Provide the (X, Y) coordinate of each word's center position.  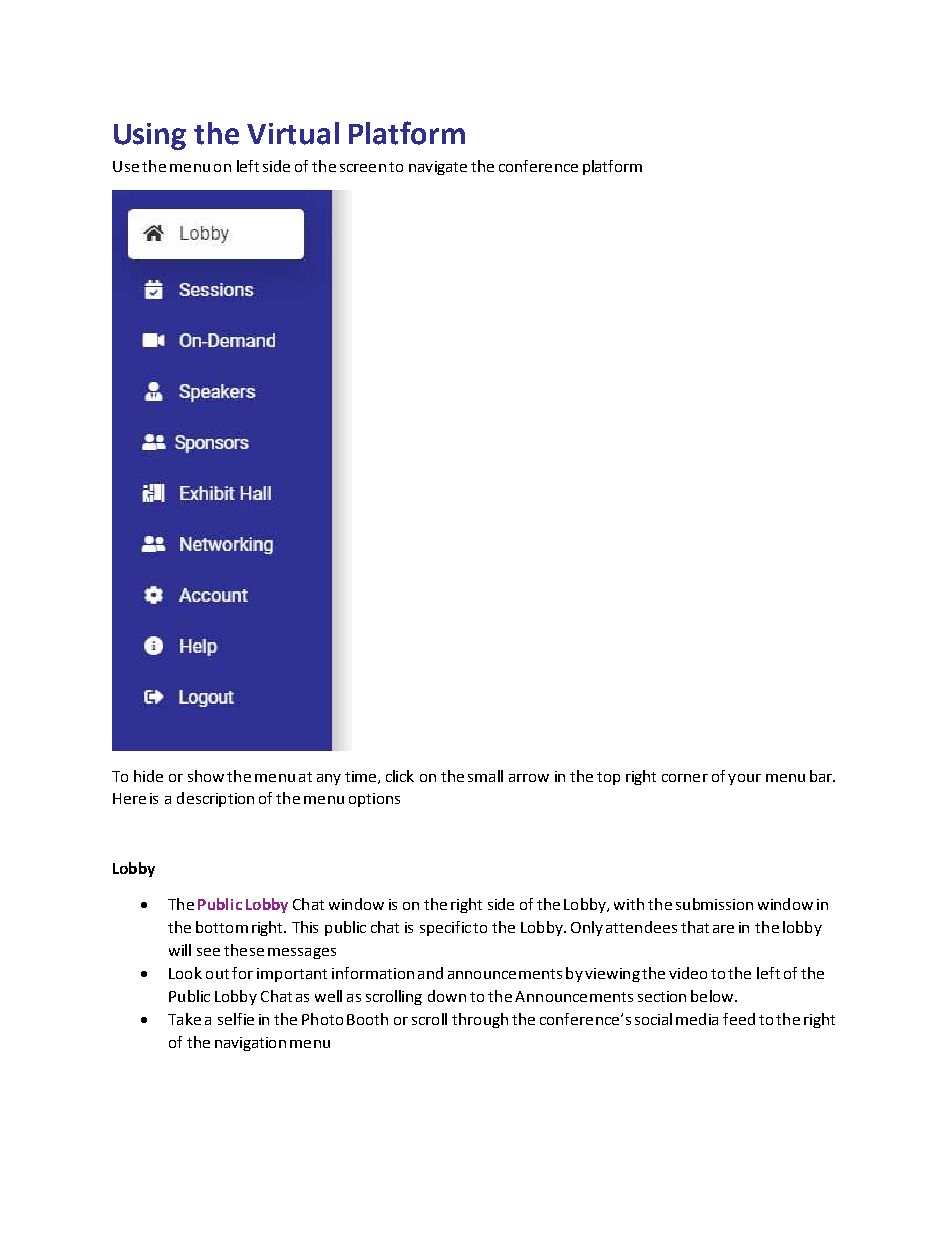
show (206, 776)
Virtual (293, 133)
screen (363, 168)
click (400, 776)
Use (126, 166)
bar (822, 776)
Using (150, 136)
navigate (438, 168)
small (485, 776)
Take (184, 1019)
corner (685, 778)
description (215, 799)
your (744, 779)
